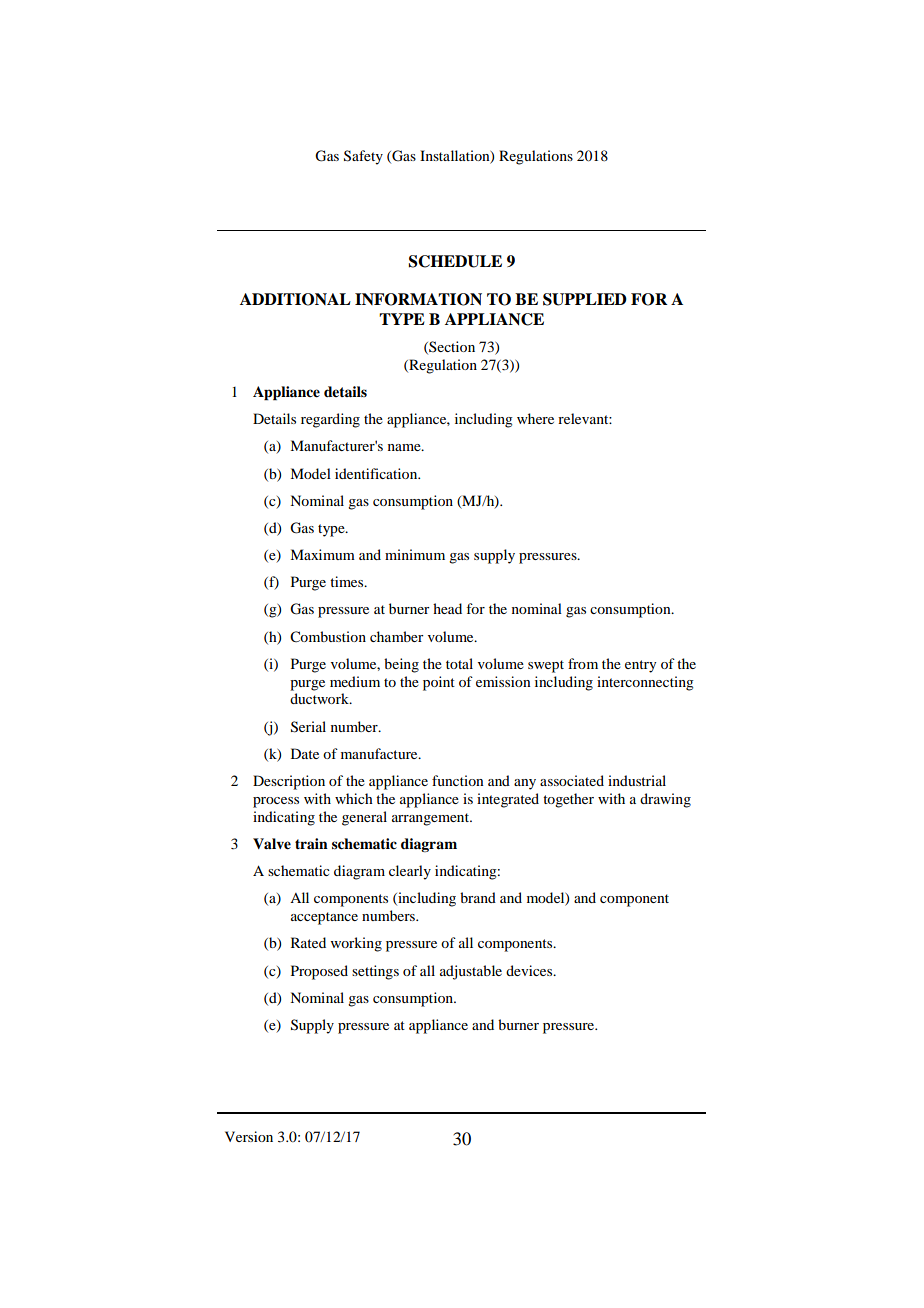  What do you see at coordinates (640, 666) in the screenshot?
I see `entry` at bounding box center [640, 666].
